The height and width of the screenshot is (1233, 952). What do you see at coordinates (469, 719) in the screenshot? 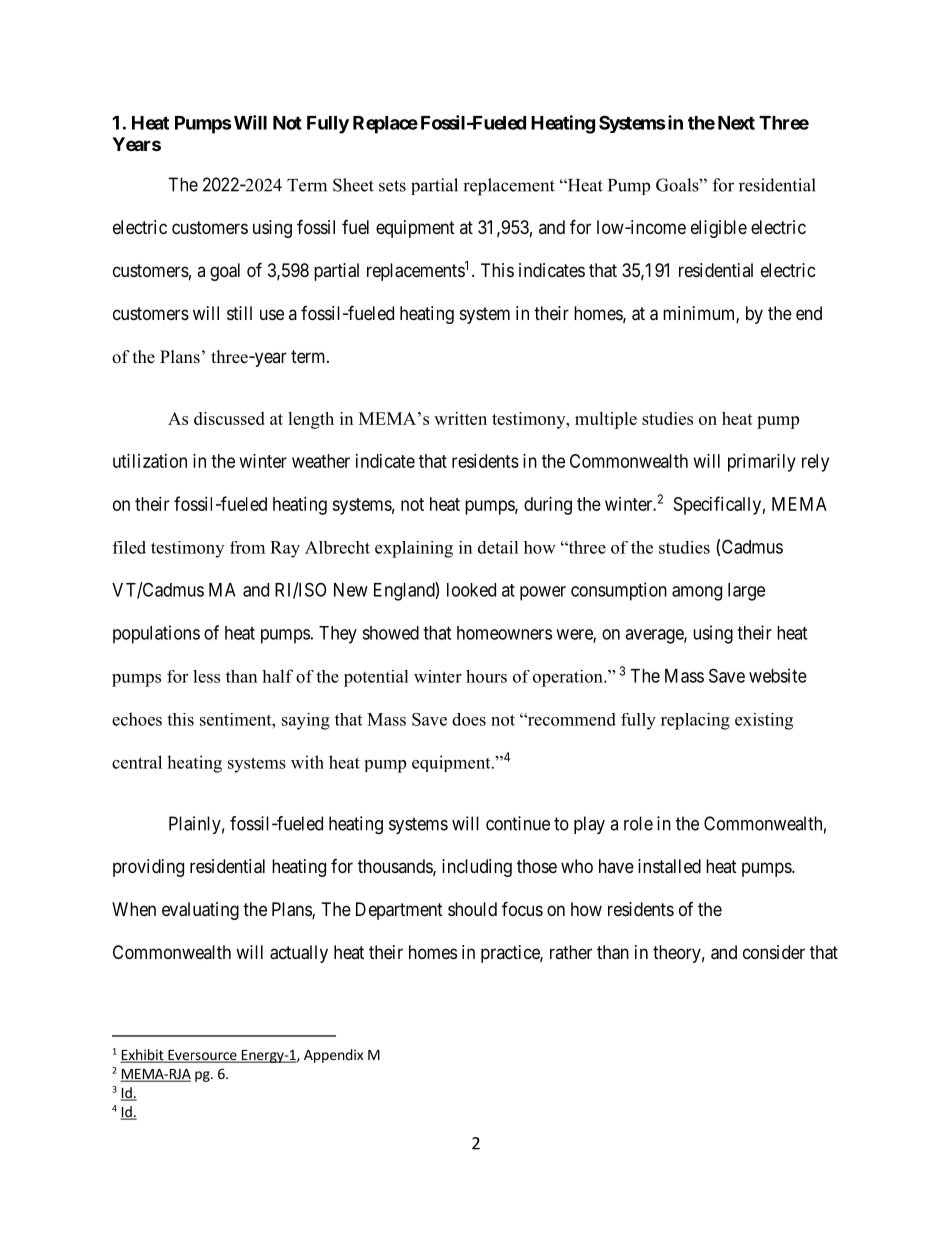
I see `does` at bounding box center [469, 719].
